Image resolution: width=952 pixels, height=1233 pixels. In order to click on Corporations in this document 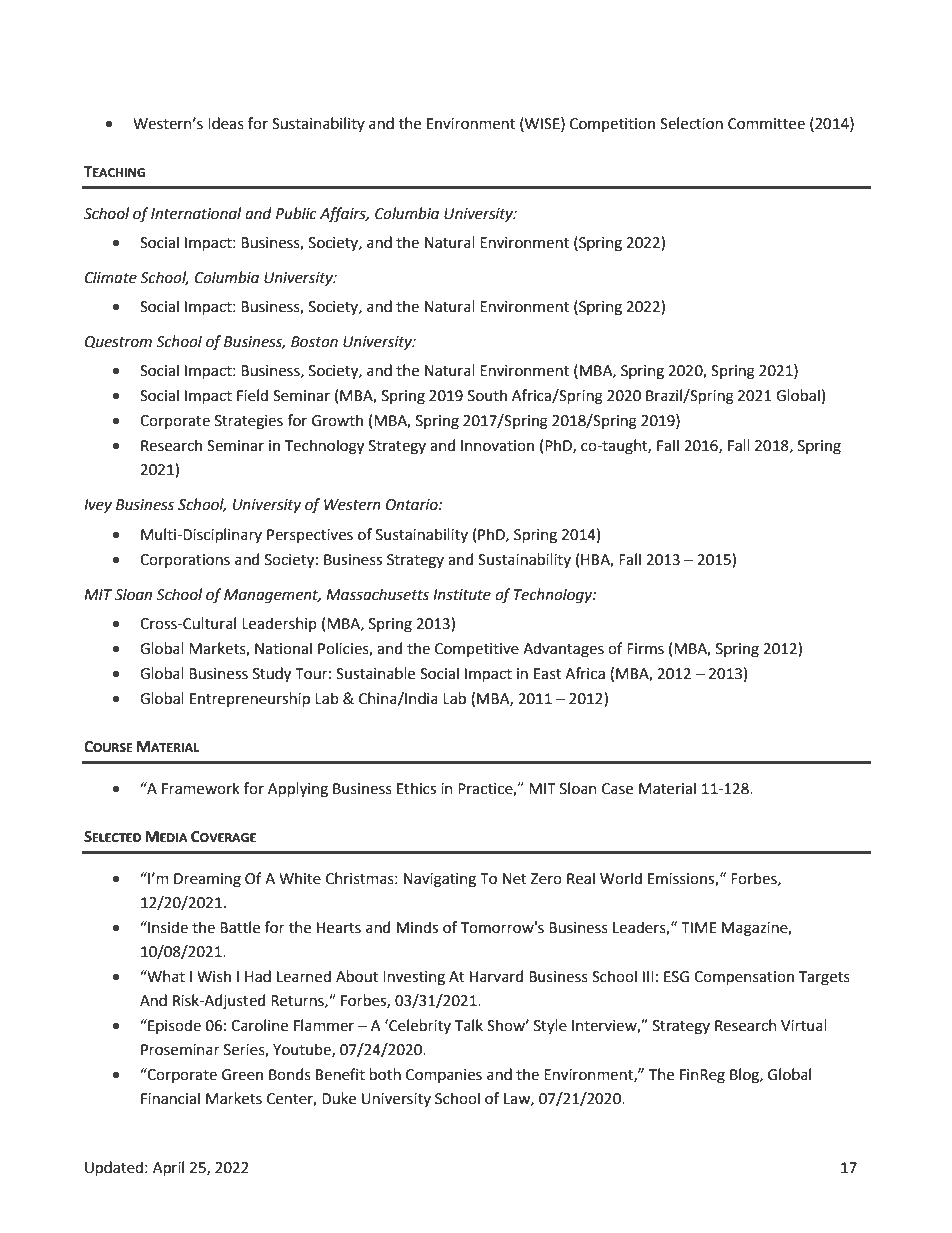, I will do `click(185, 561)`.
